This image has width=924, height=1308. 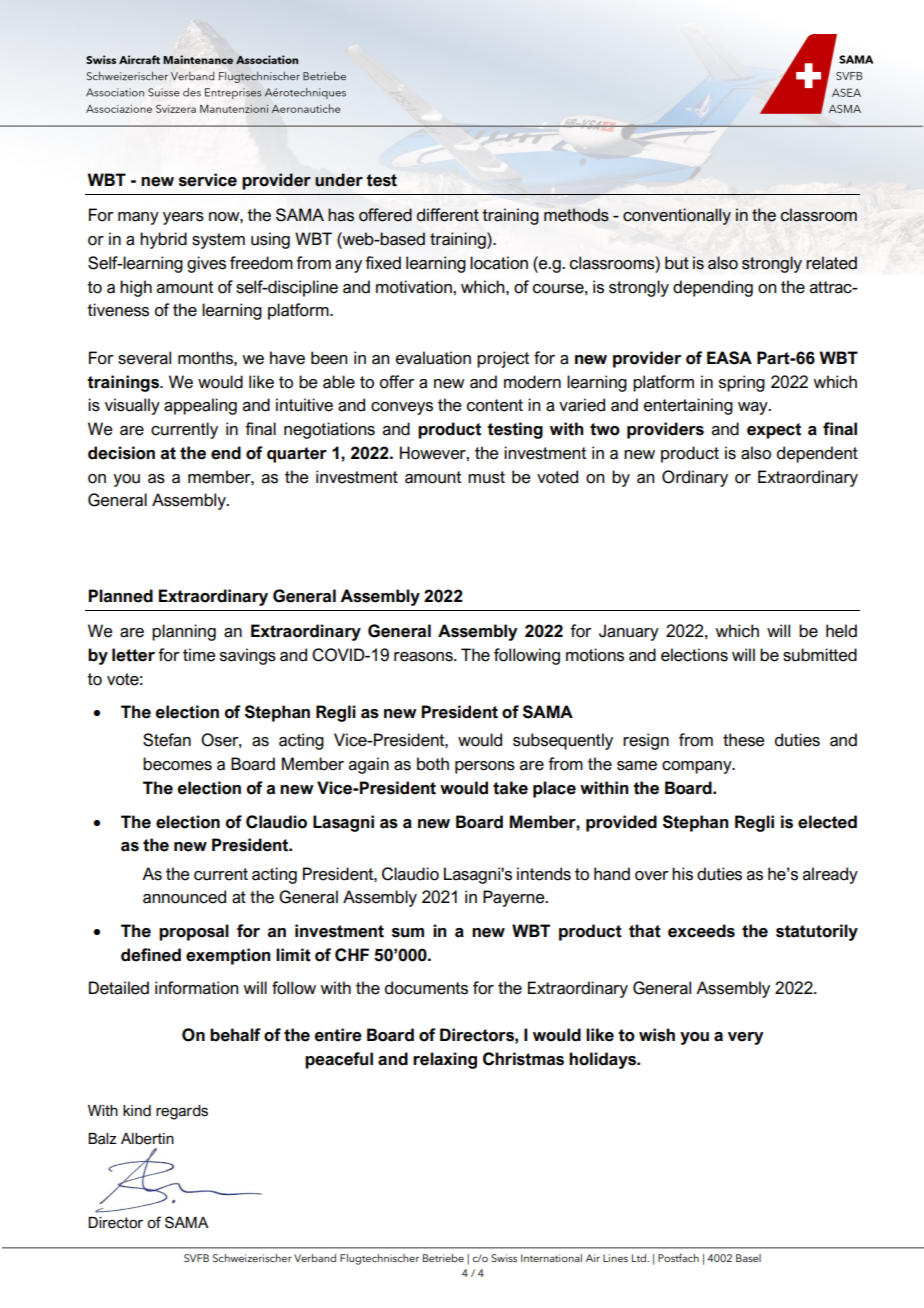 What do you see at coordinates (167, 740) in the image?
I see `Stefan` at bounding box center [167, 740].
